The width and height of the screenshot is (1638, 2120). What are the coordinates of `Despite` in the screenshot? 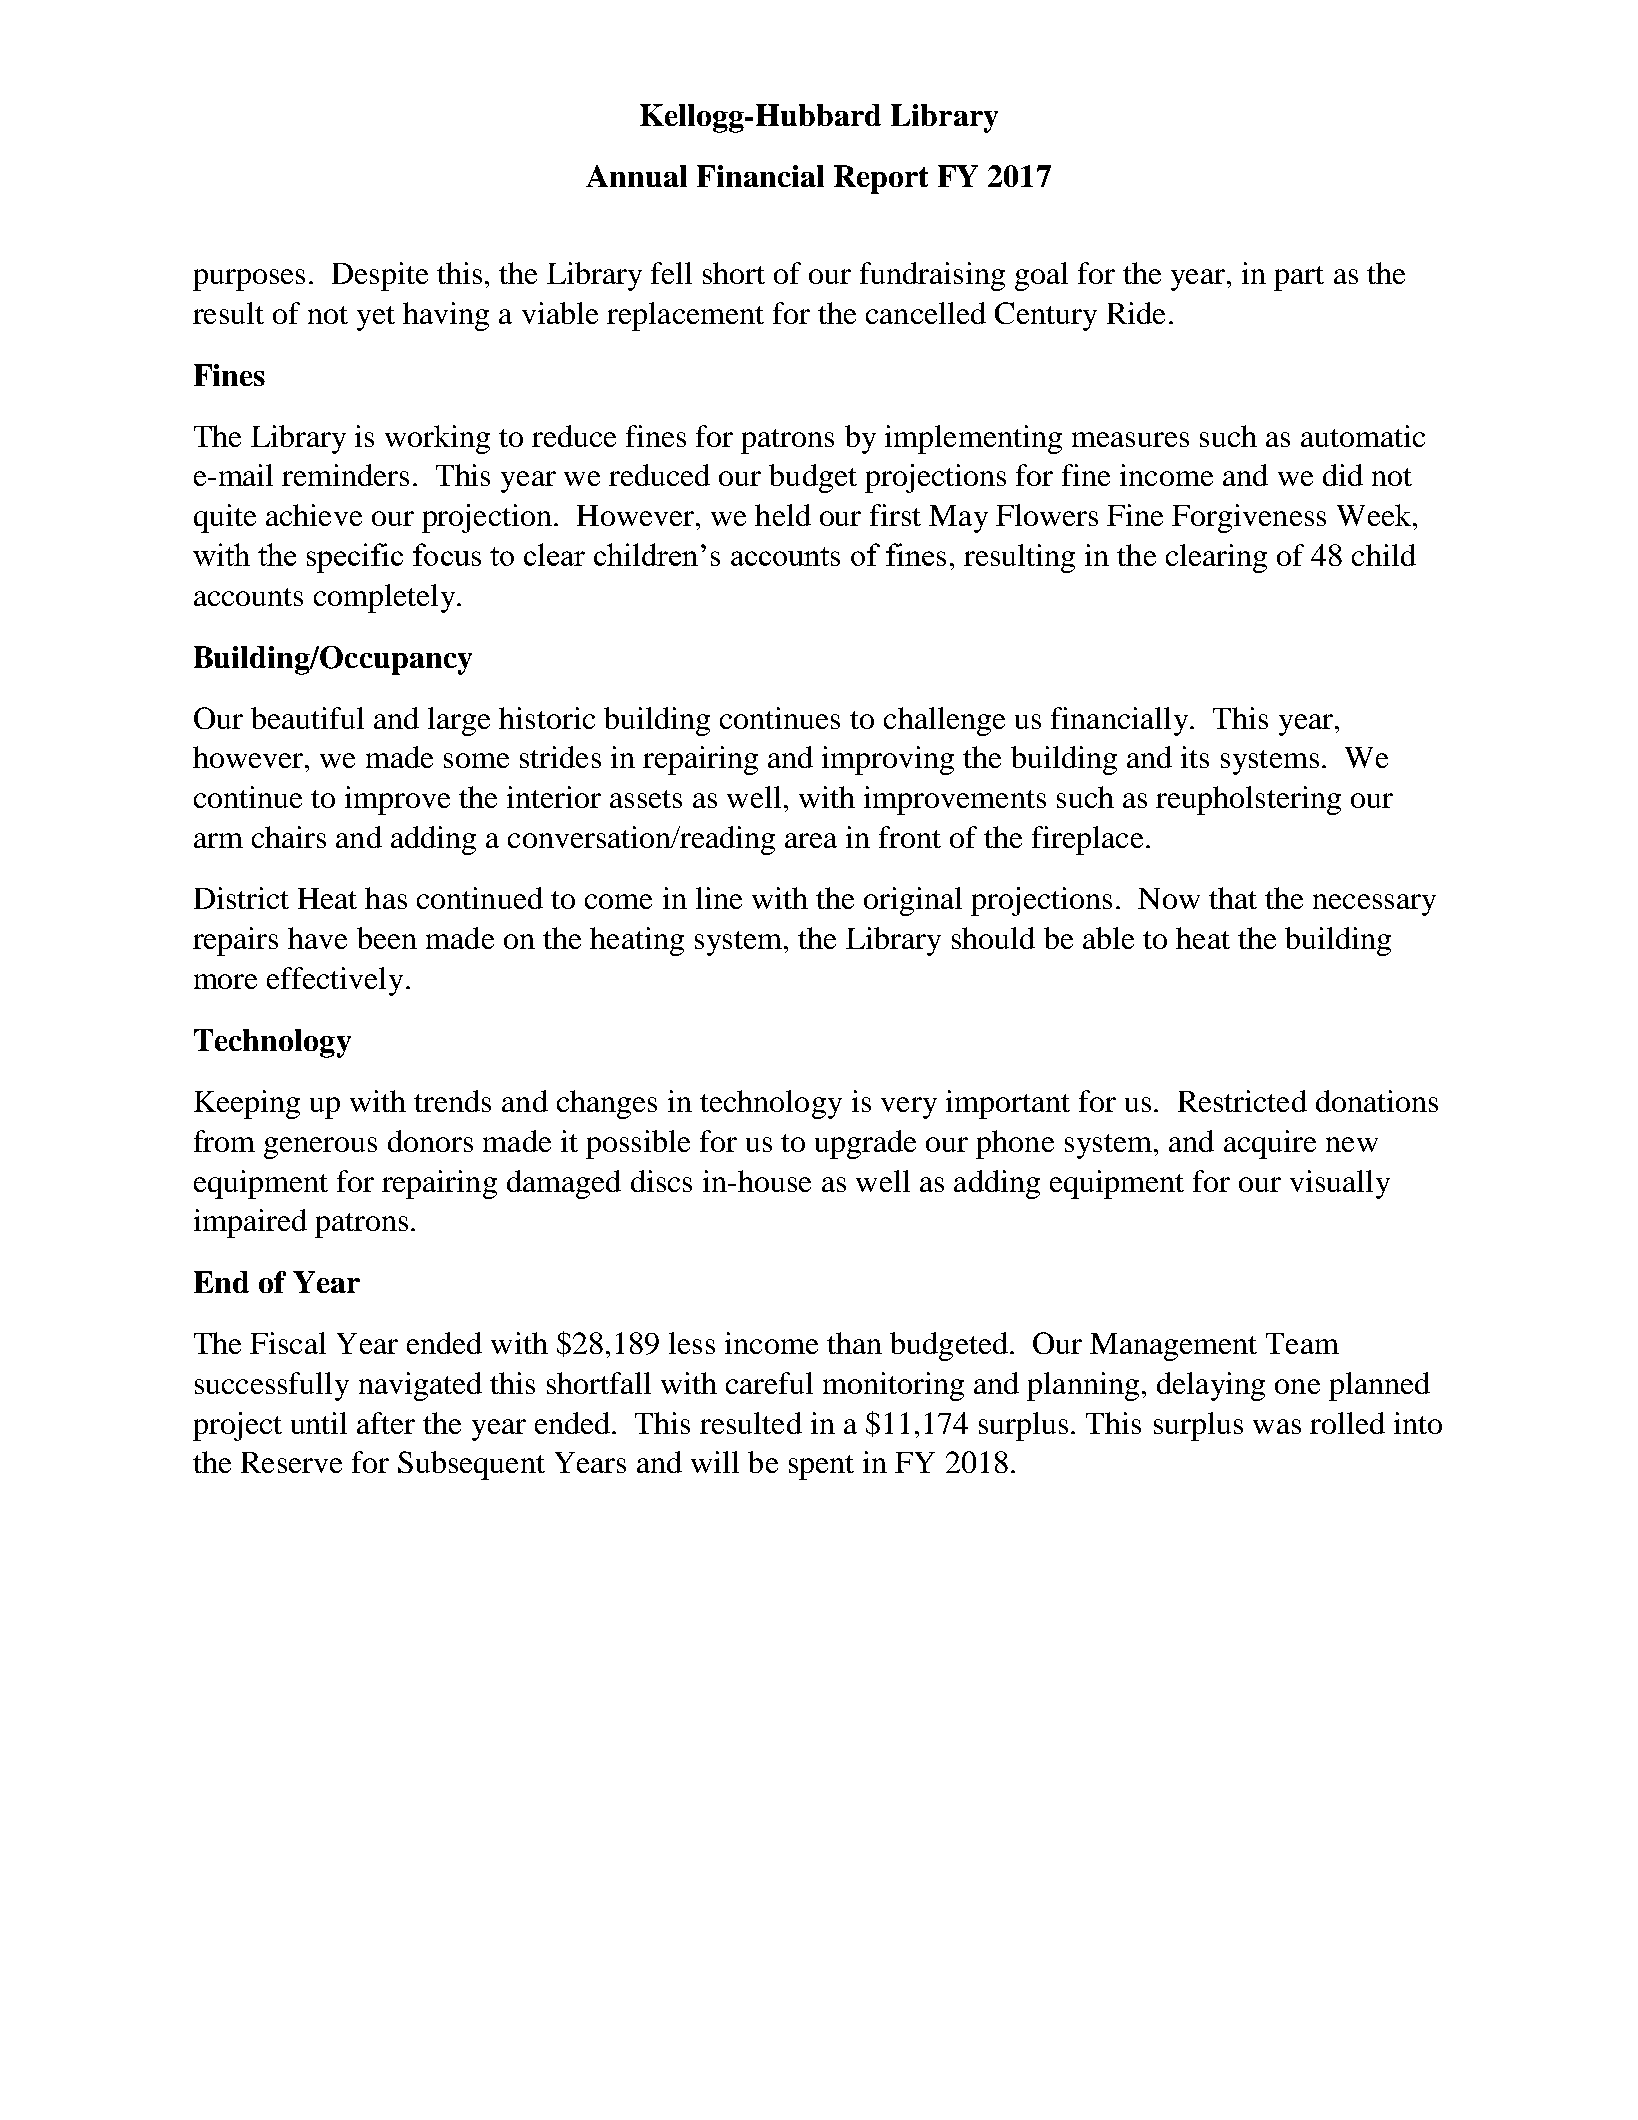 It's located at (380, 276).
